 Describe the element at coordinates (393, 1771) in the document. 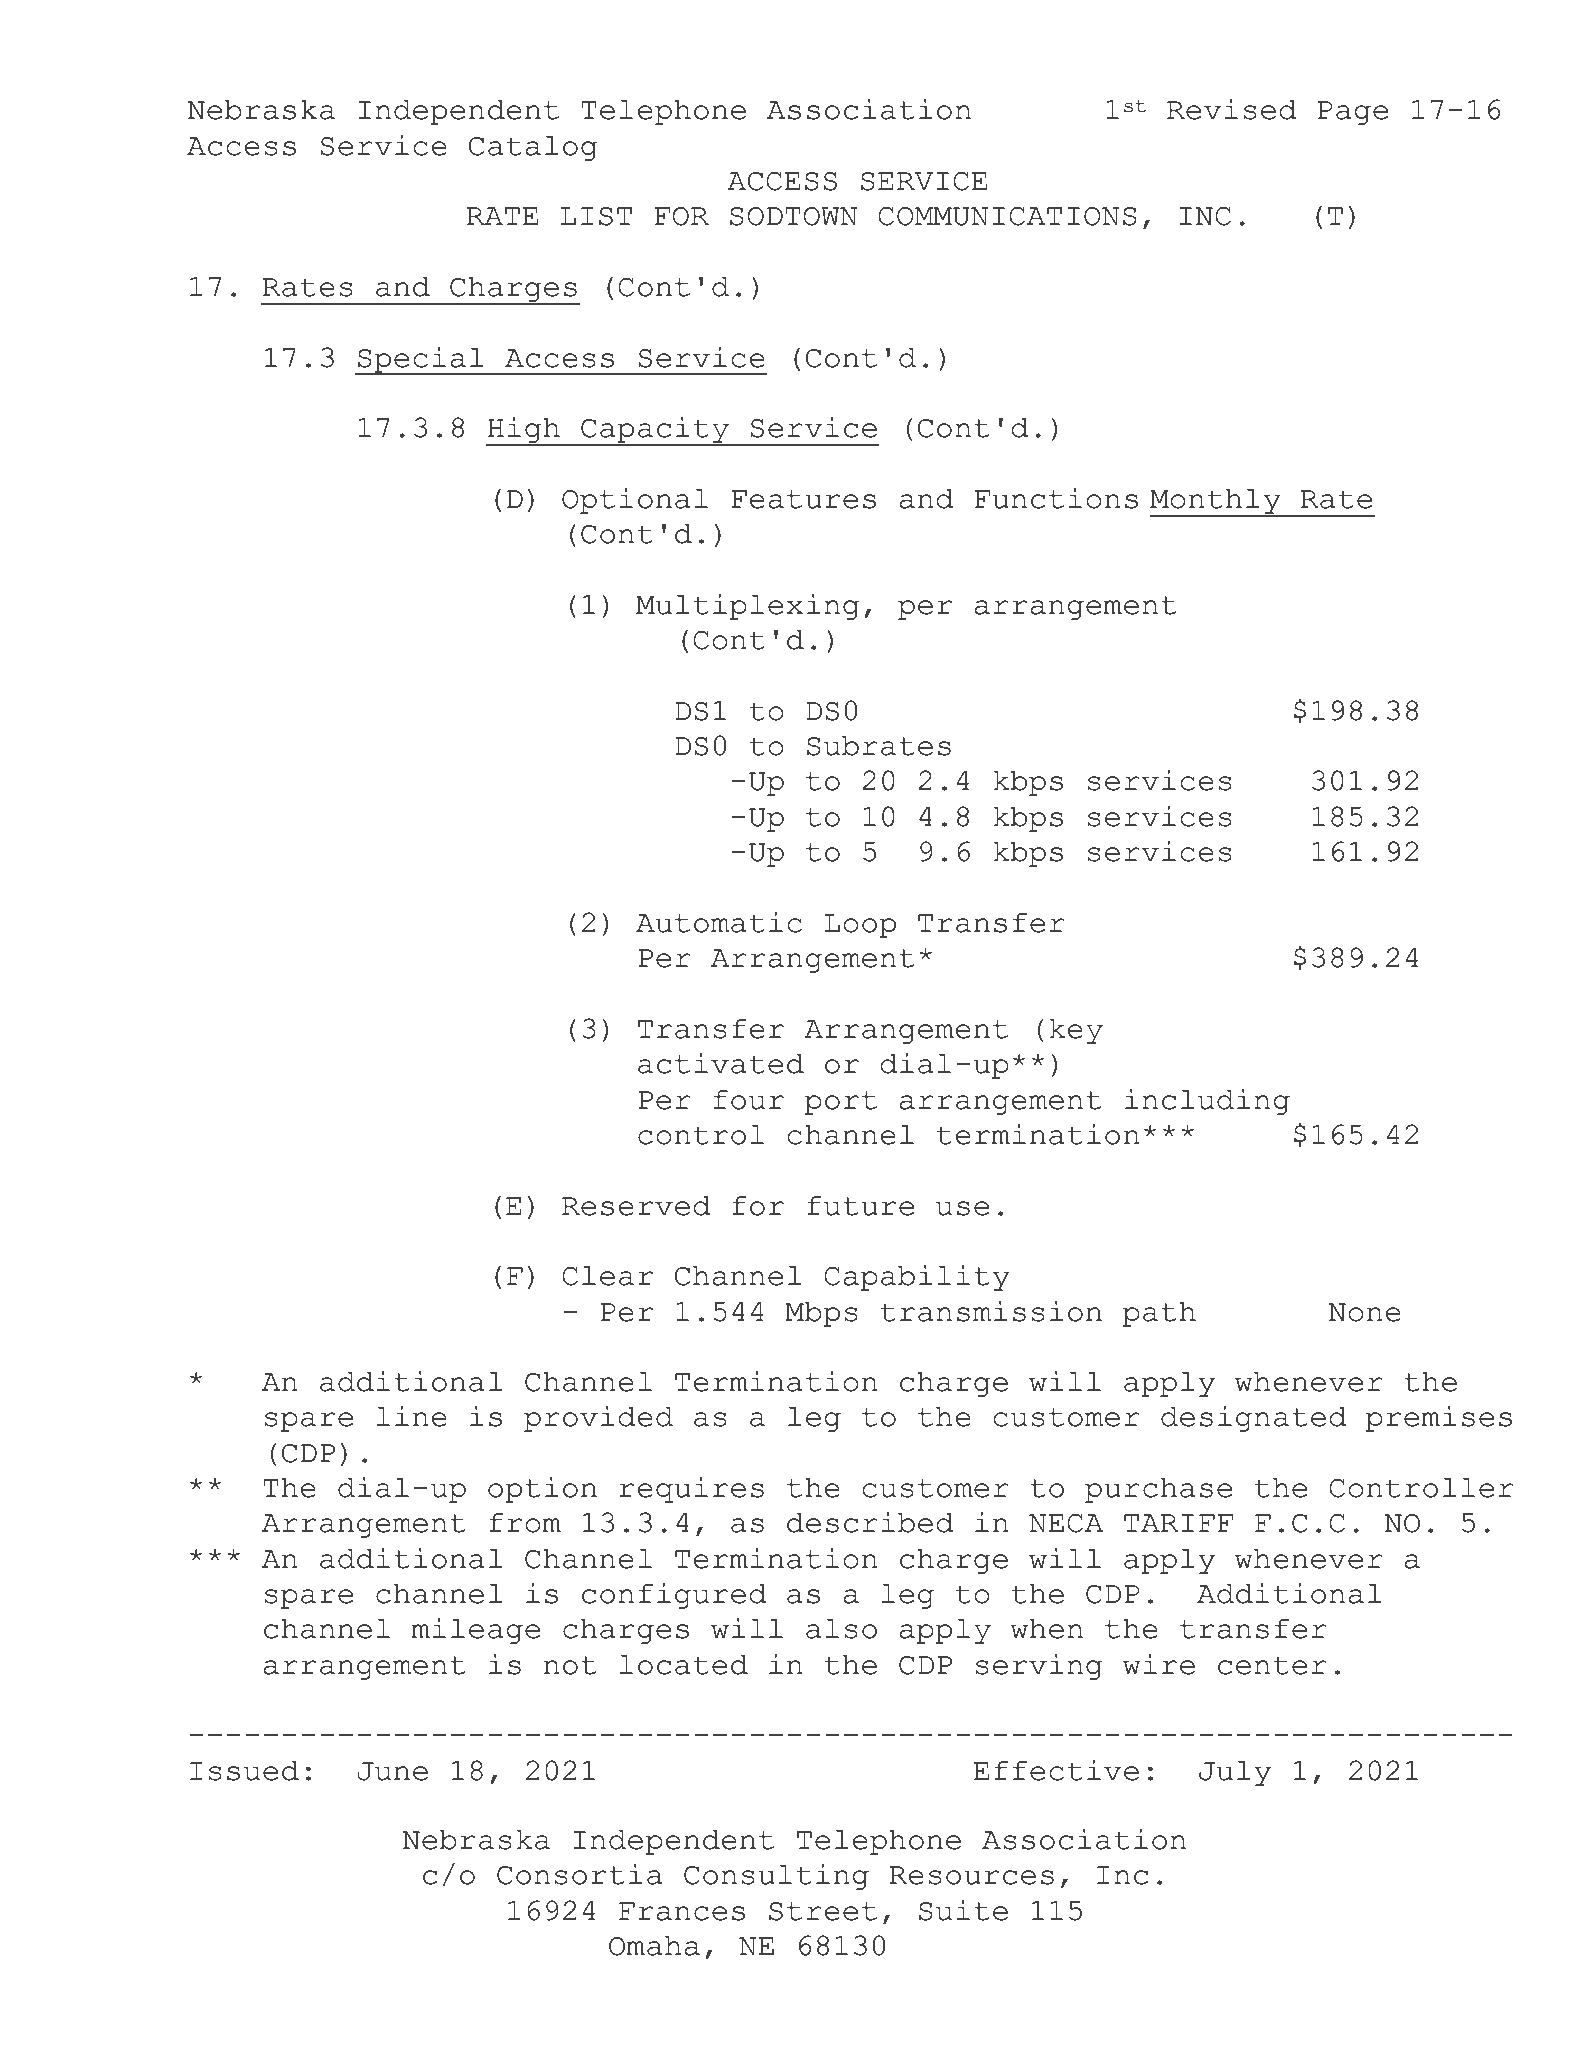

I see `June` at that location.
